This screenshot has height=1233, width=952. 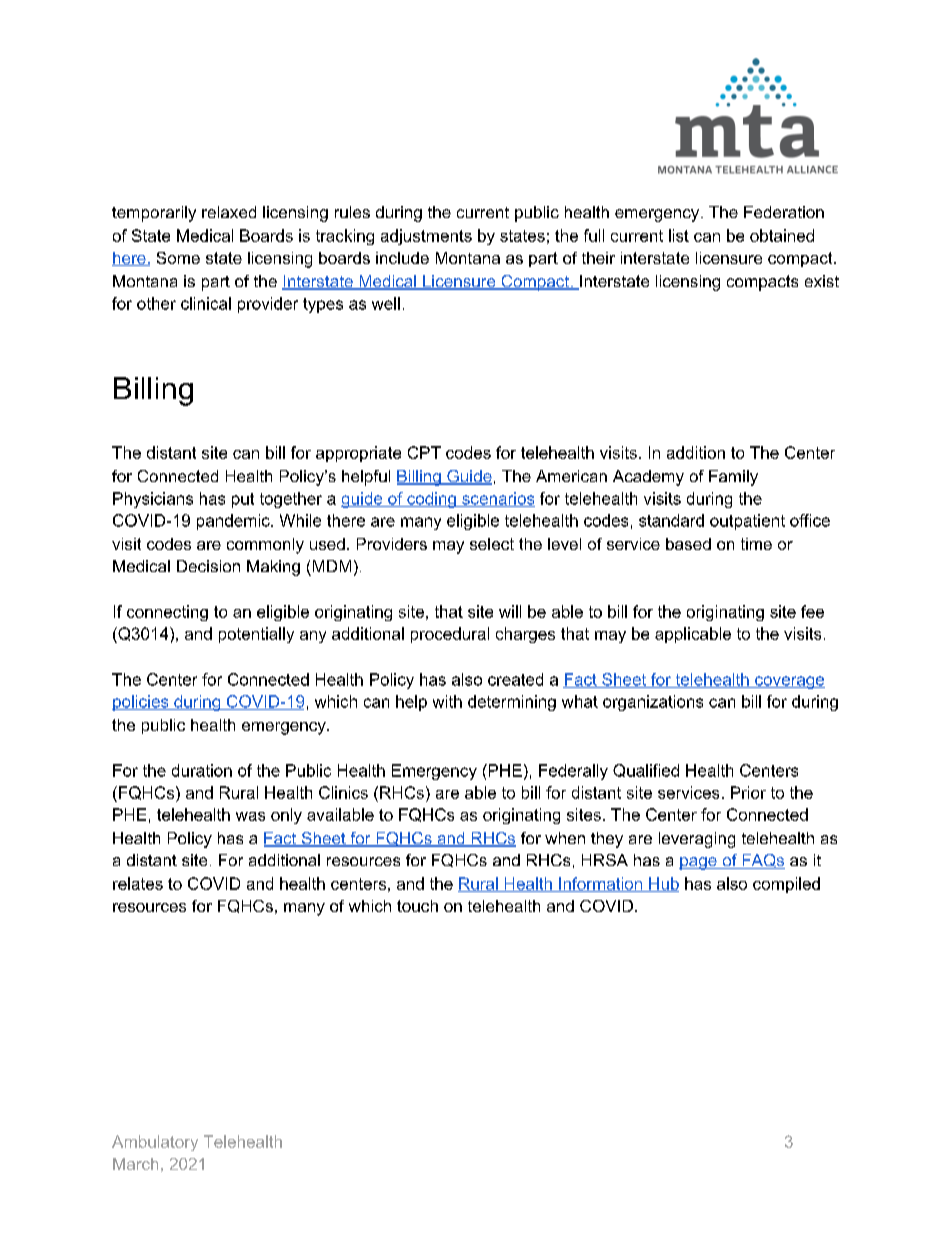 What do you see at coordinates (141, 703) in the screenshot?
I see `policies` at bounding box center [141, 703].
